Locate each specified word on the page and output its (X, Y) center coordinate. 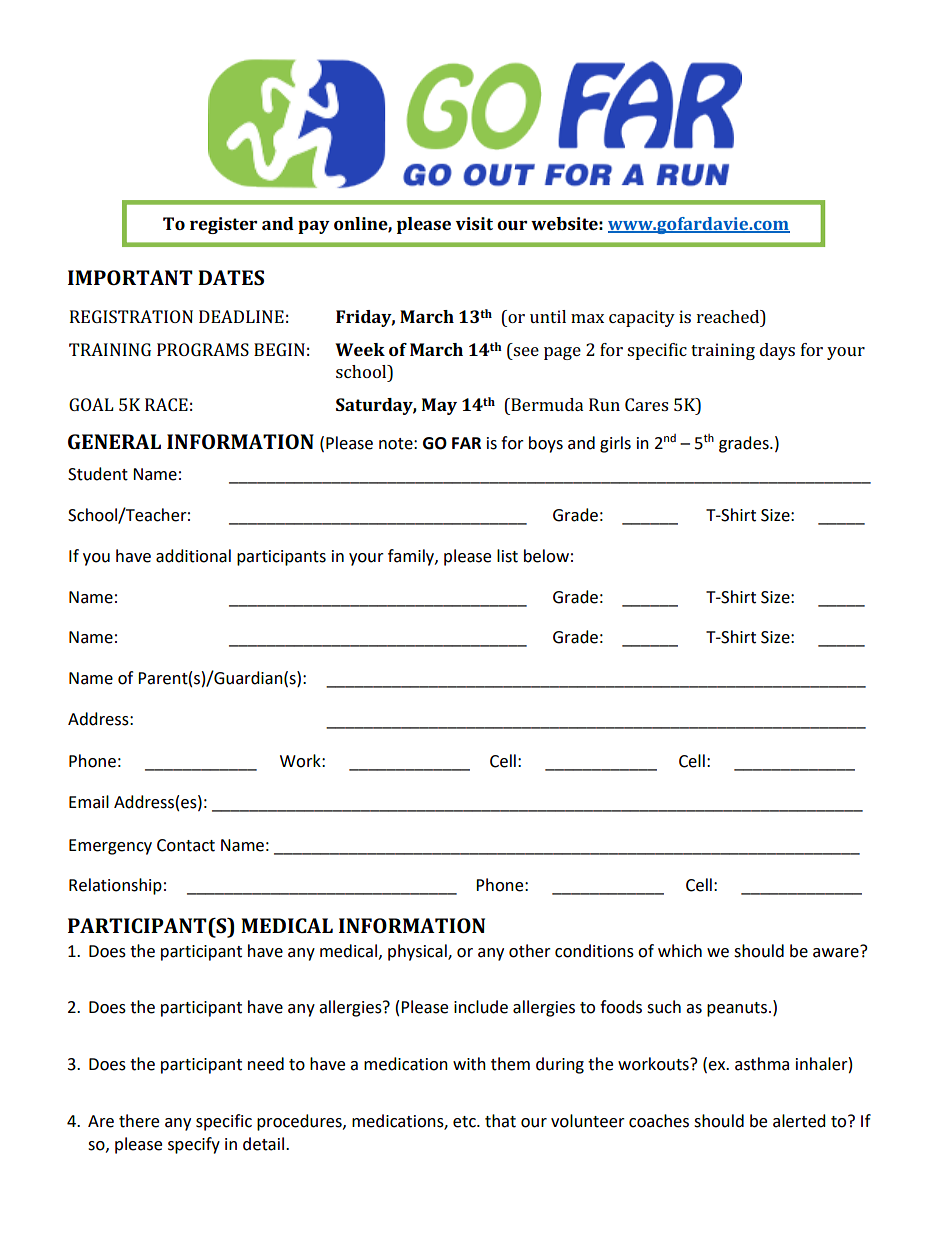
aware (837, 951)
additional (193, 556)
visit (474, 223)
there (139, 1121)
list (507, 556)
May (439, 406)
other (530, 951)
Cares (646, 404)
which (680, 951)
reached (729, 316)
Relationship (115, 886)
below (546, 556)
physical (418, 952)
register (223, 225)
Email (89, 802)
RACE (166, 404)
